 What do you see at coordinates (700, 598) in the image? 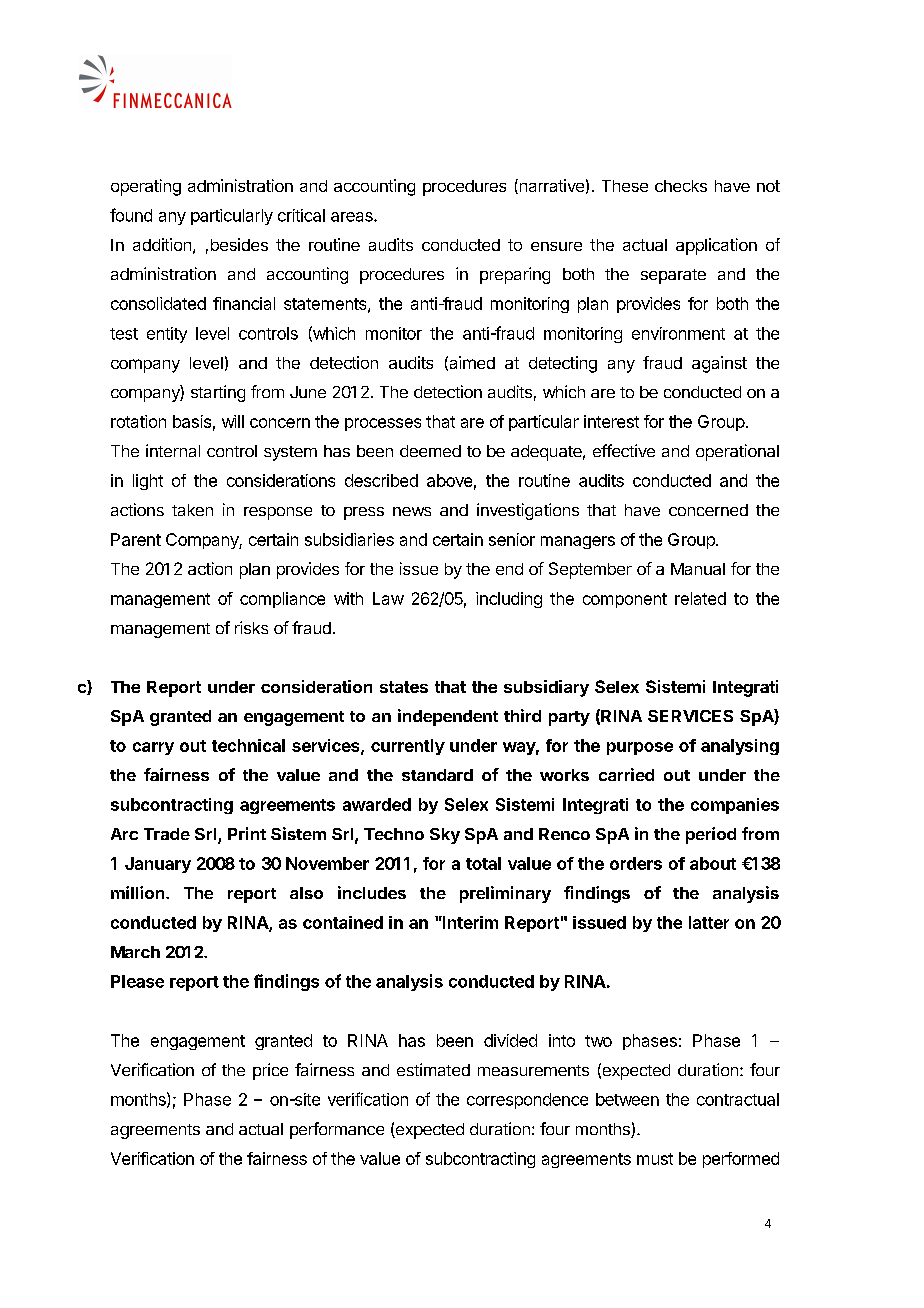
I see `related` at bounding box center [700, 598].
